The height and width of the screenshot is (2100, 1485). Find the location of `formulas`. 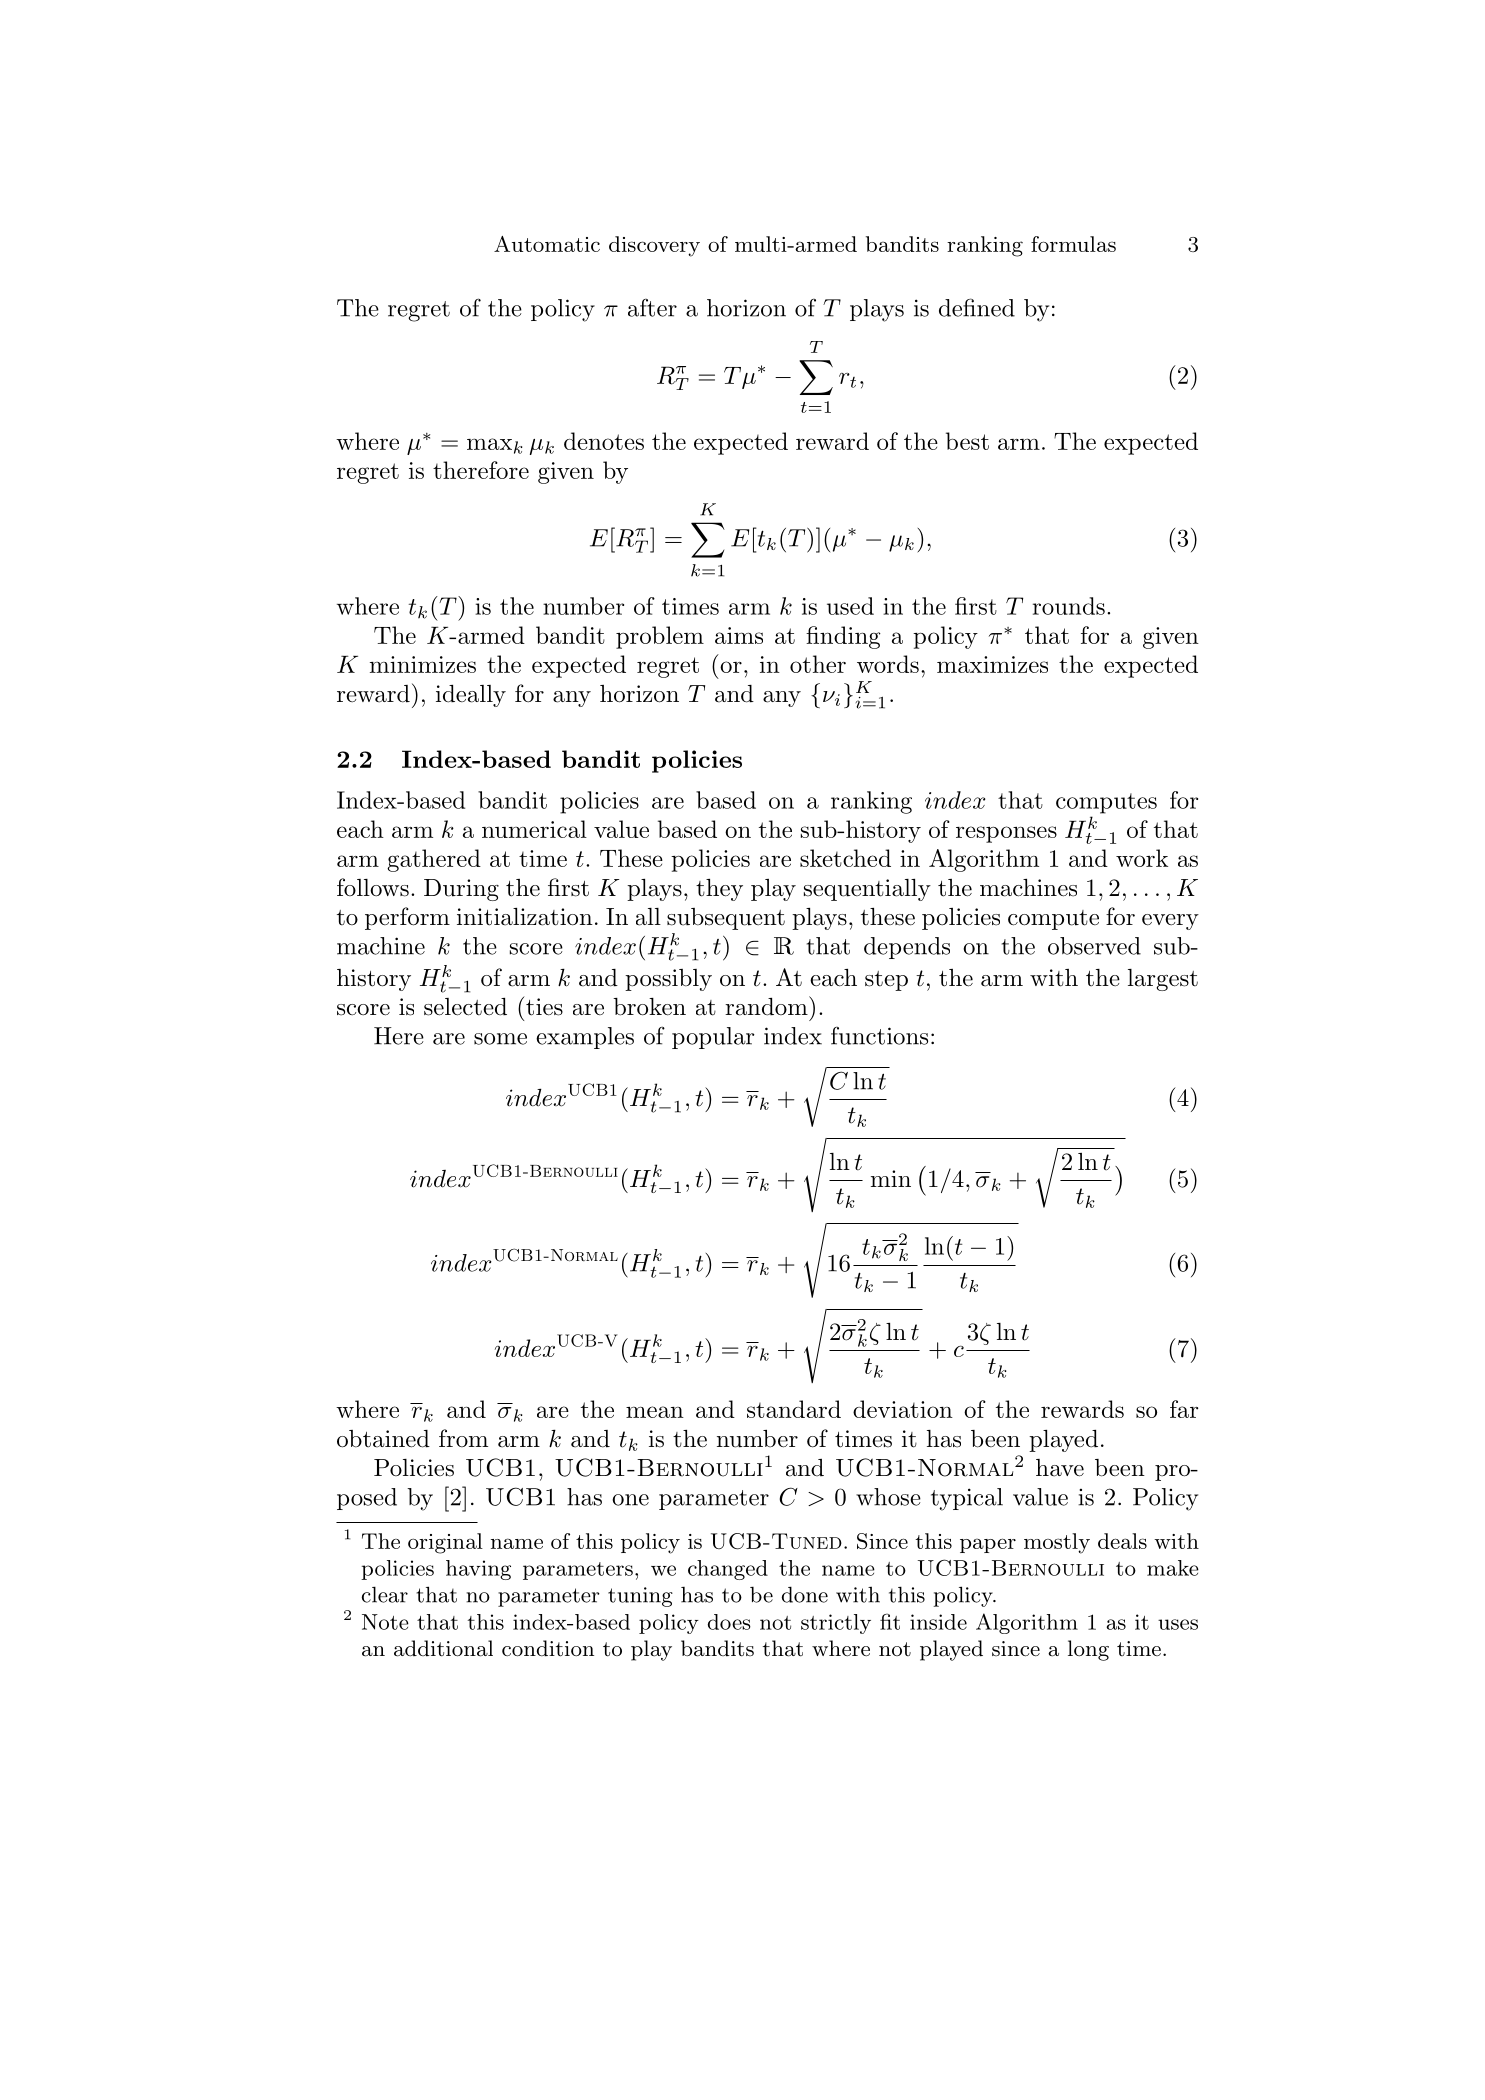

formulas is located at coordinates (1073, 244).
